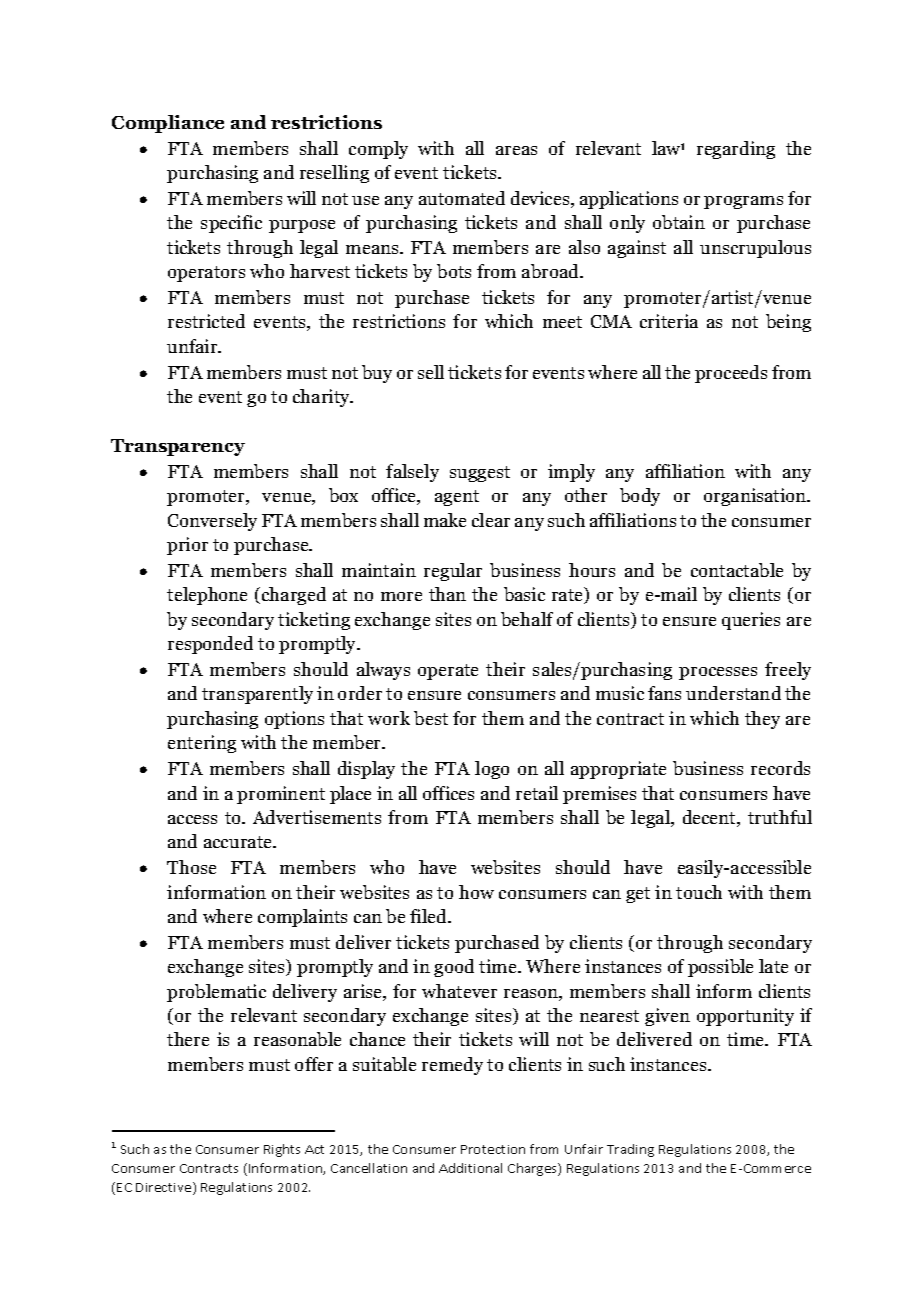 The width and height of the screenshot is (924, 1308). Describe the element at coordinates (231, 224) in the screenshot. I see `specific` at that location.
